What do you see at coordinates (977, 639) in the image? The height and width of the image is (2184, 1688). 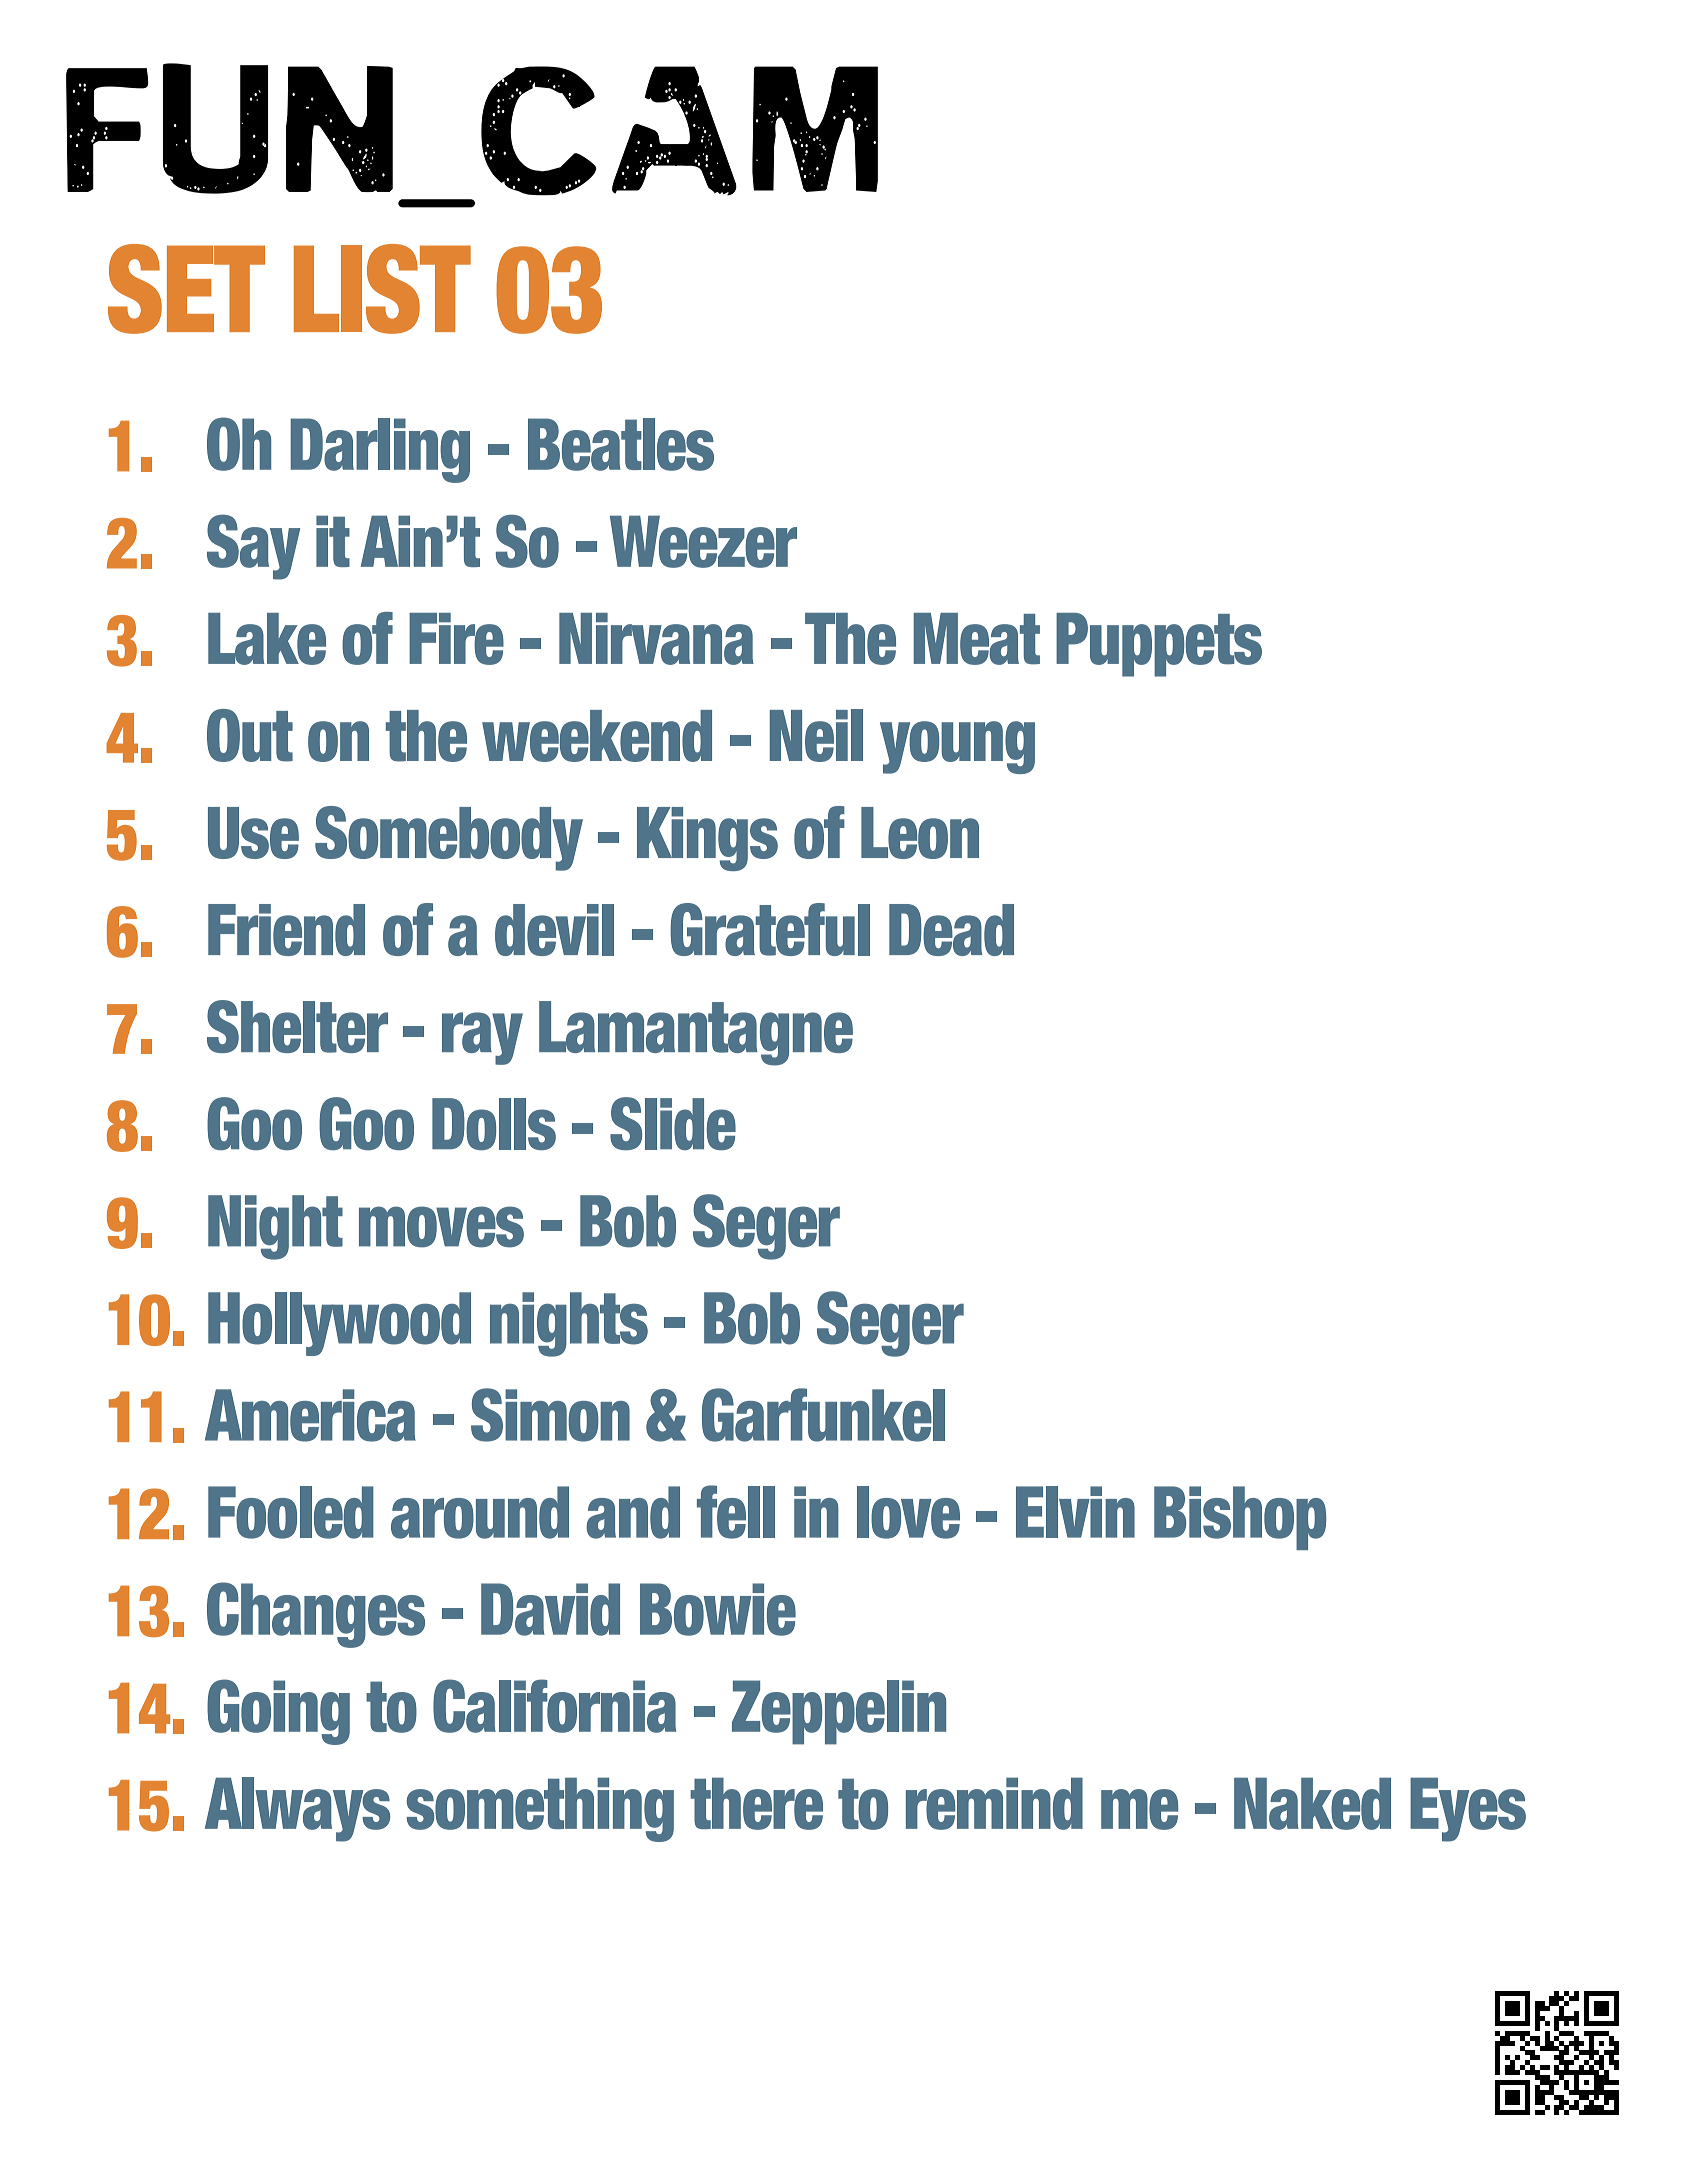 I see `Meat` at bounding box center [977, 639].
